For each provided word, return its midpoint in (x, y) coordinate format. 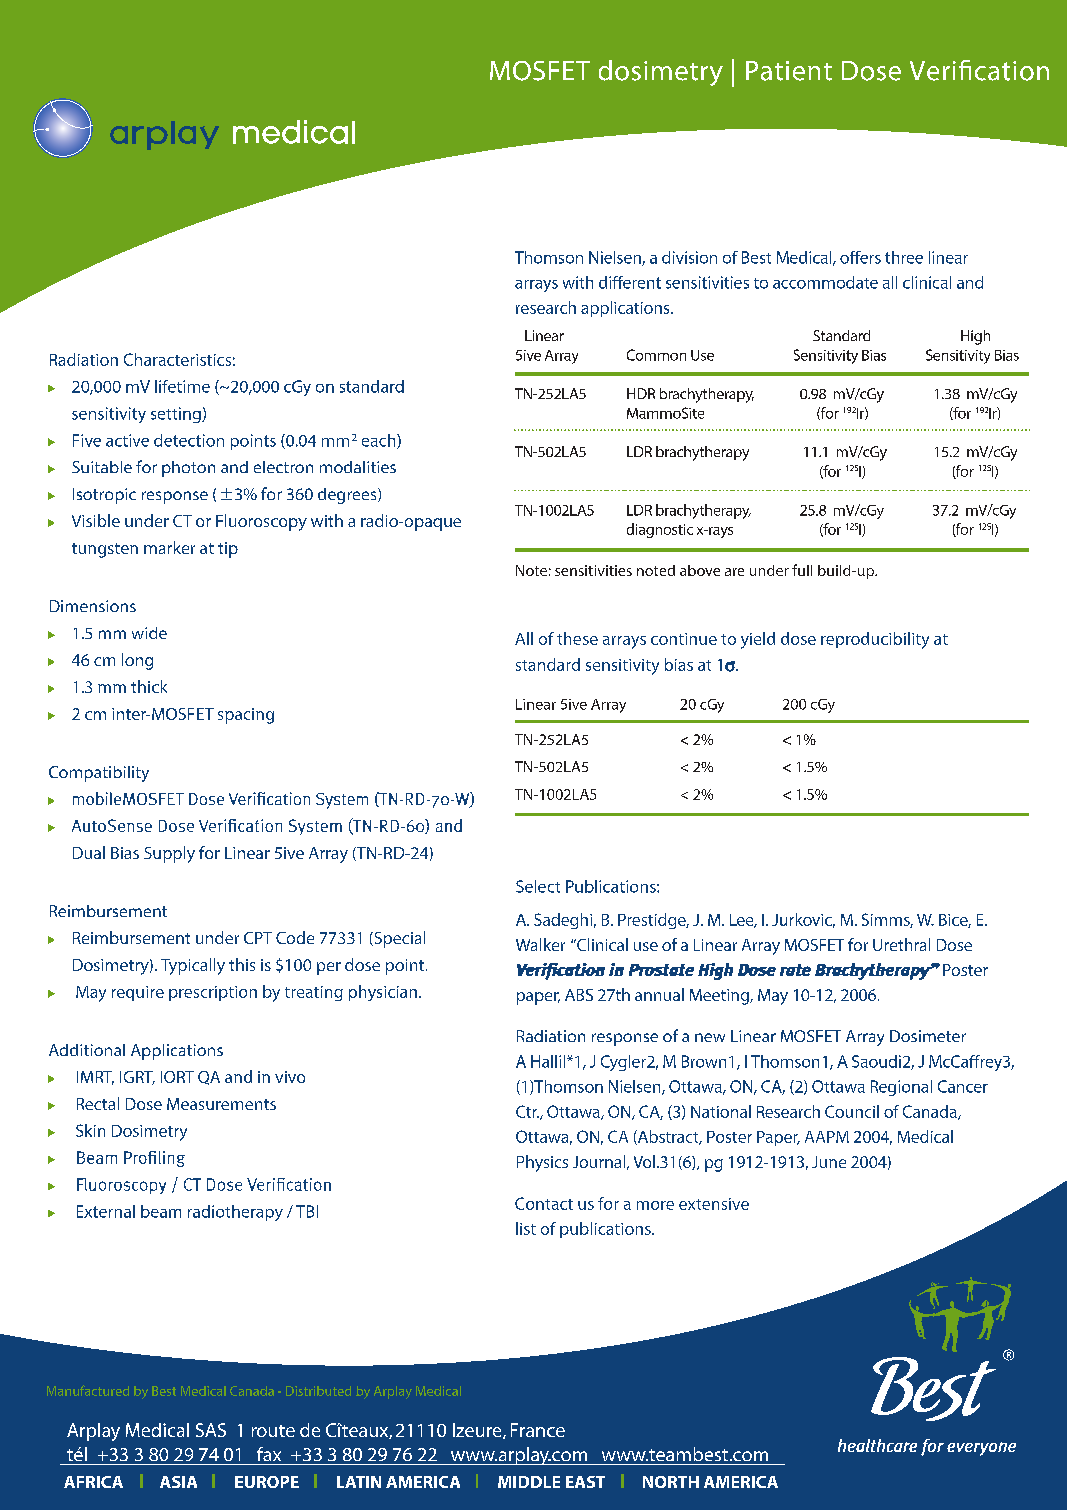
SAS (211, 1430)
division (689, 257)
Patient (789, 71)
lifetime (182, 386)
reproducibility (875, 640)
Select (538, 886)
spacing (246, 716)
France (538, 1430)
